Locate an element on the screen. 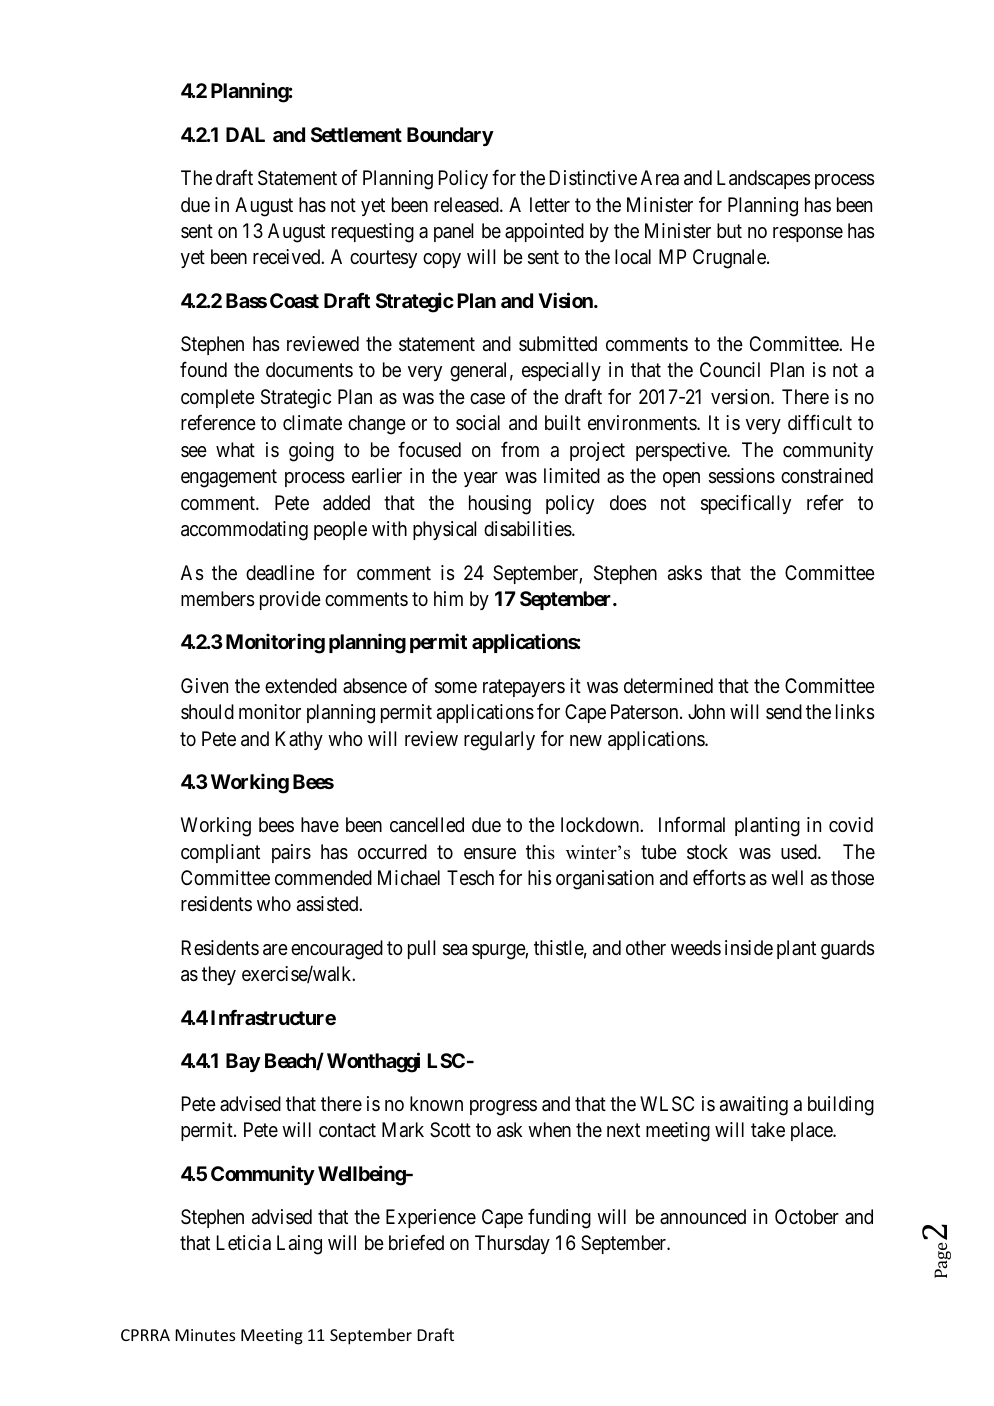 This screenshot has height=1406, width=994. from is located at coordinates (520, 449).
